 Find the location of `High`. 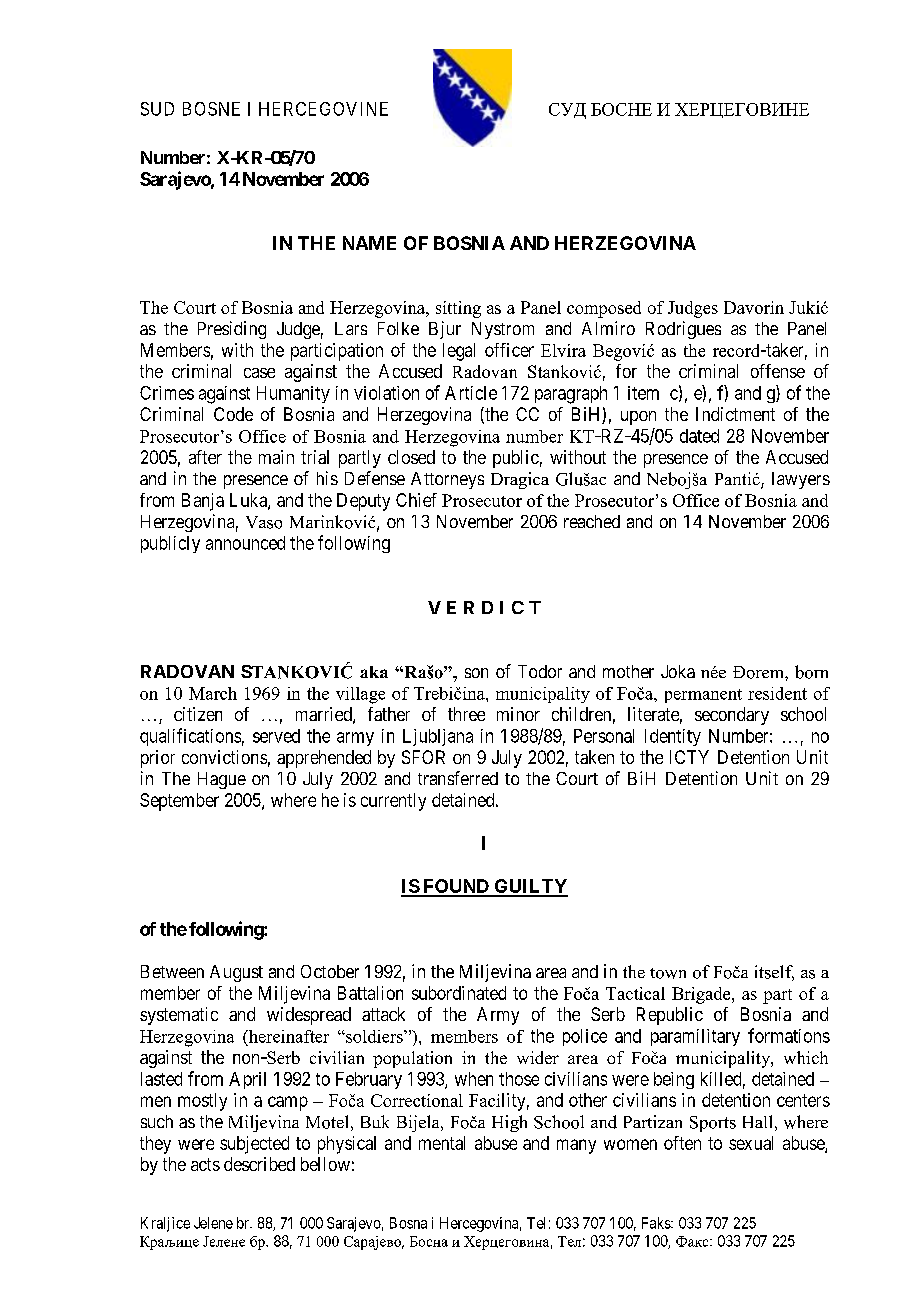

High is located at coordinates (509, 1123).
